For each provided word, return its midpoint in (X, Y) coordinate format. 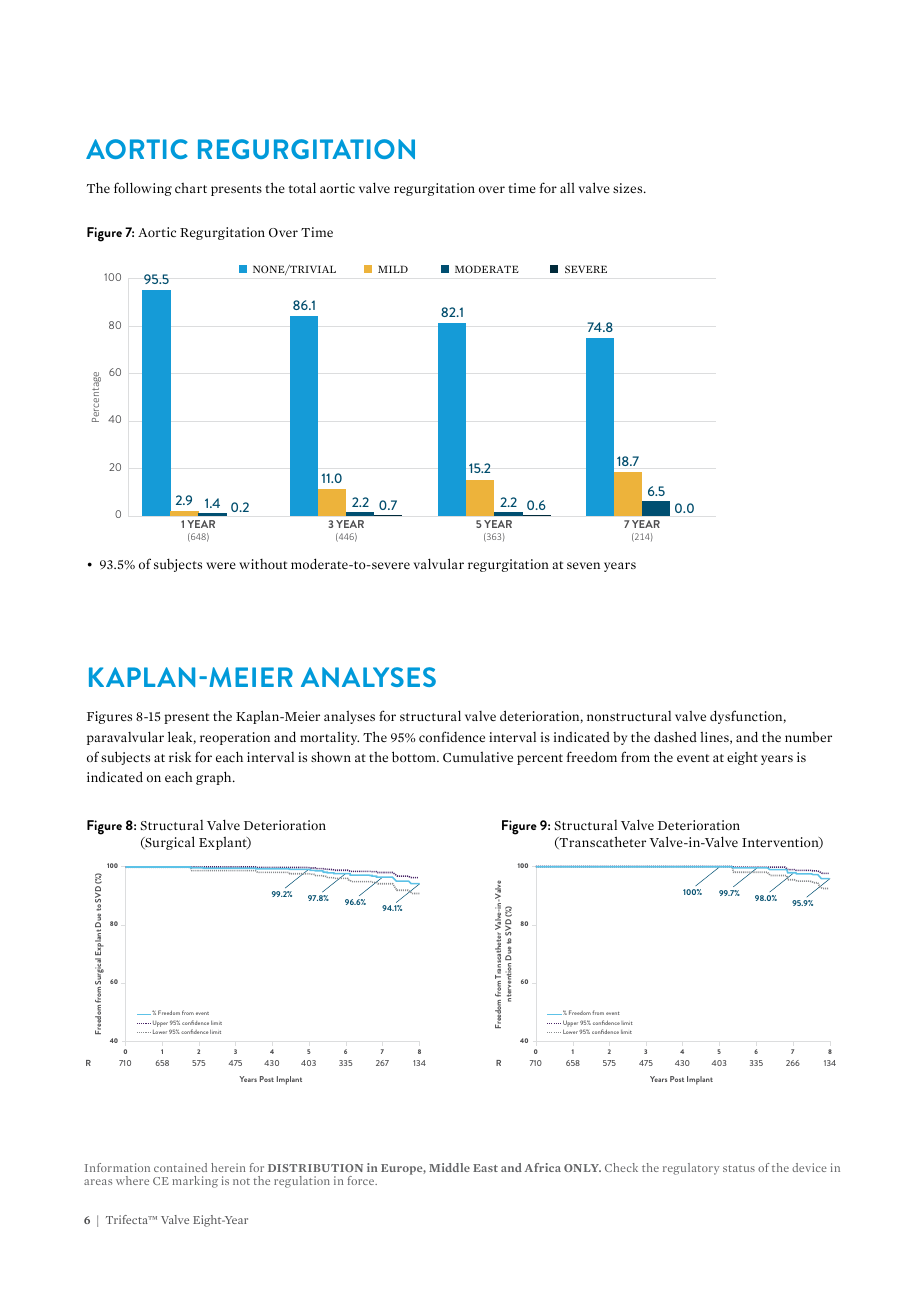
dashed (675, 736)
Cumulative (478, 756)
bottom (415, 756)
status (739, 1168)
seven (583, 565)
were (221, 565)
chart (191, 188)
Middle (449, 1167)
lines (715, 737)
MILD (393, 269)
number (808, 737)
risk (180, 756)
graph (215, 778)
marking (195, 1182)
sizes (629, 188)
